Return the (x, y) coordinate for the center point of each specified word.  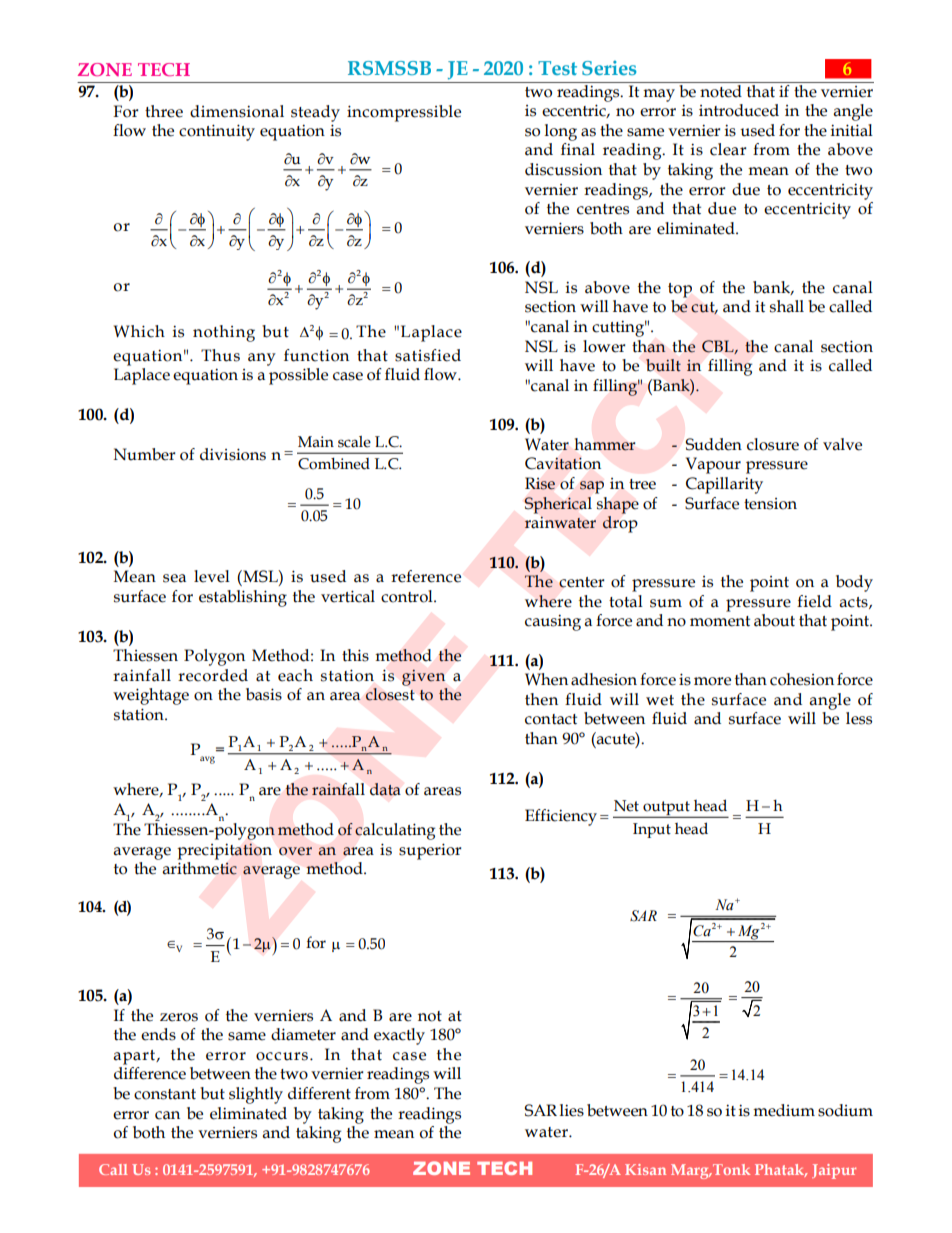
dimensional (237, 111)
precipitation (224, 851)
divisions (233, 454)
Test (557, 68)
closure (773, 444)
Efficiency (561, 817)
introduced (739, 110)
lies (572, 1110)
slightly (256, 1095)
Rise (540, 483)
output (666, 809)
